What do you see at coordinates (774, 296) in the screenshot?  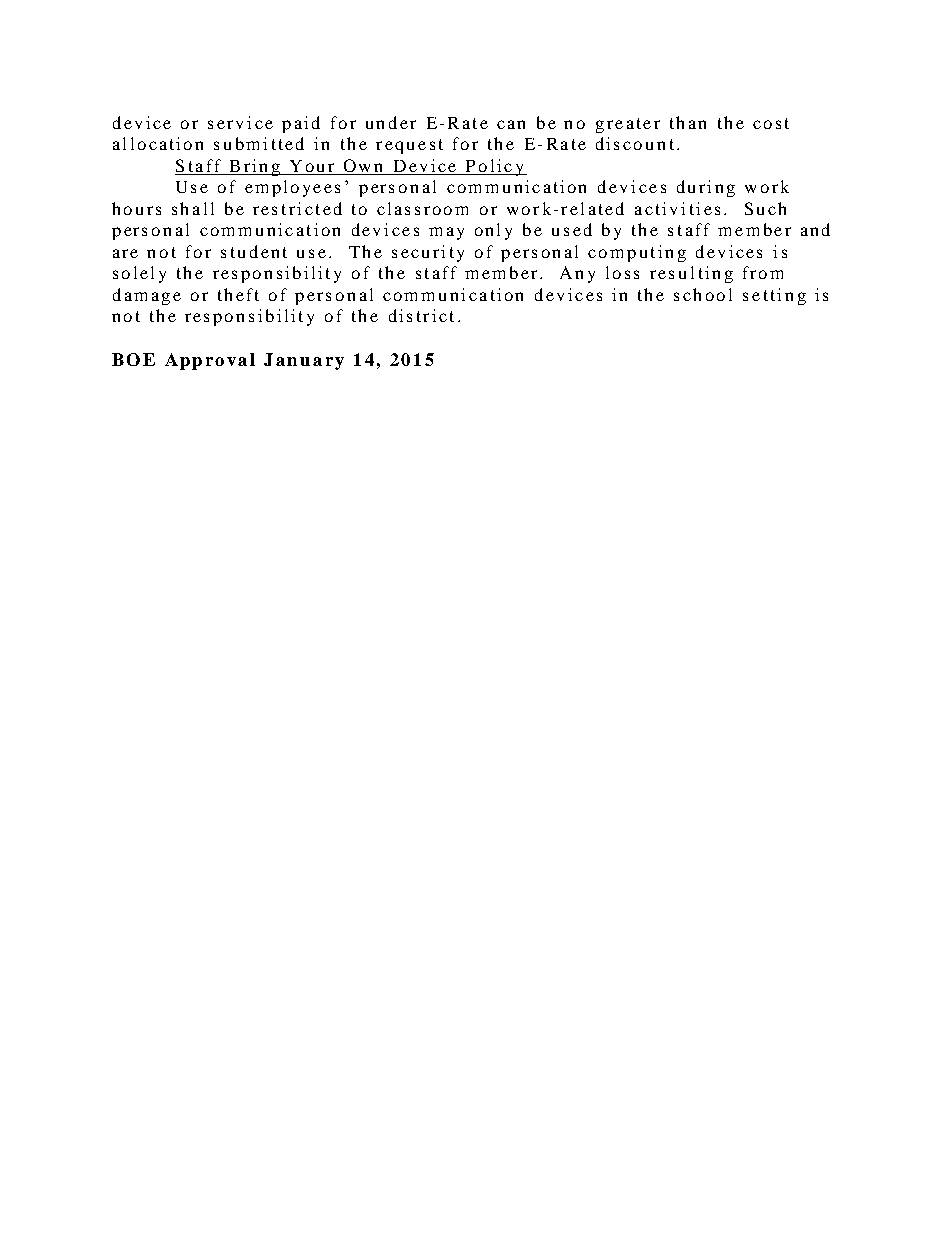 I see `setting` at bounding box center [774, 296].
